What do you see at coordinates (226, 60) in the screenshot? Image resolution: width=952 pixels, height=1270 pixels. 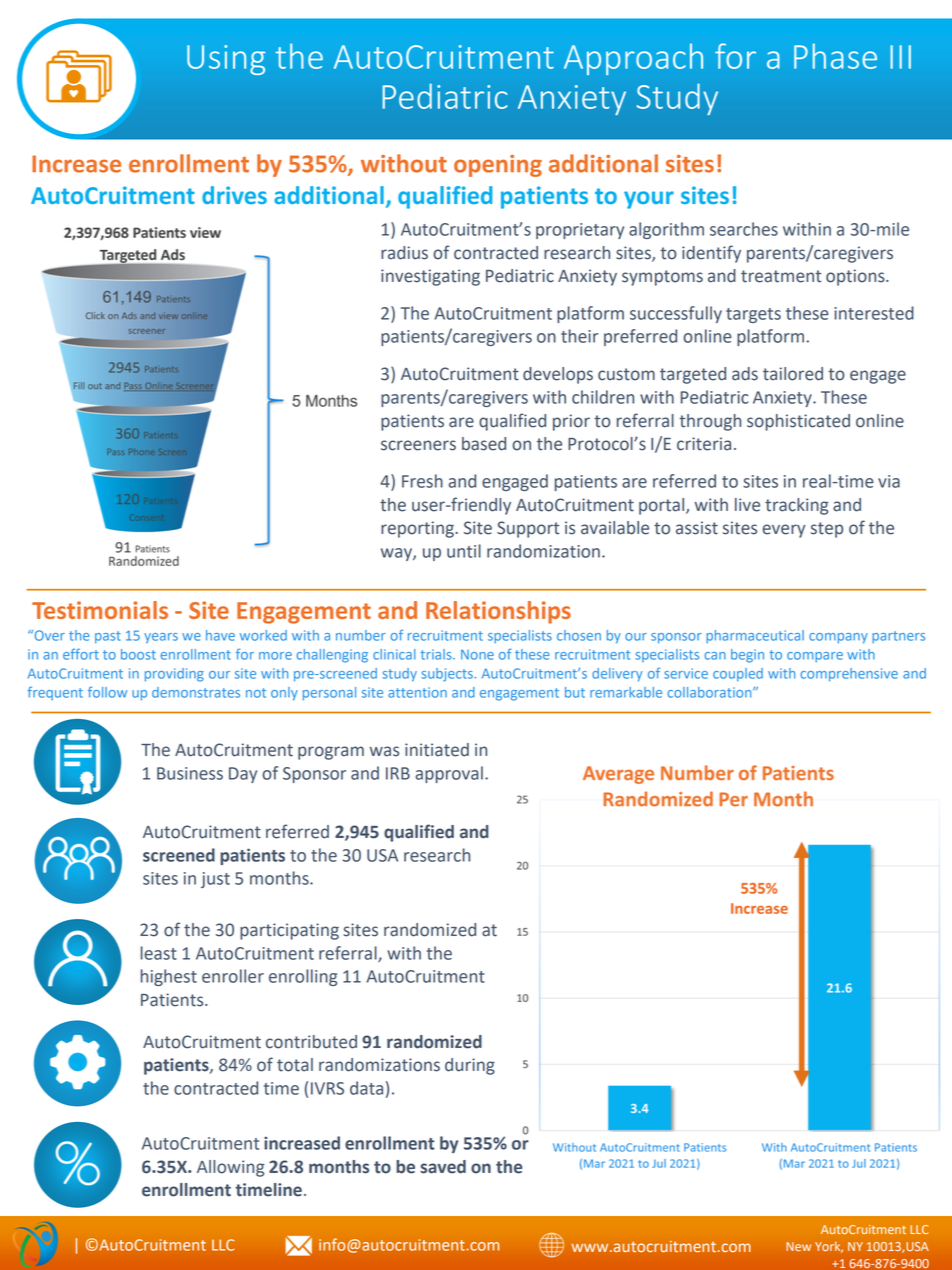 I see `Using` at bounding box center [226, 60].
